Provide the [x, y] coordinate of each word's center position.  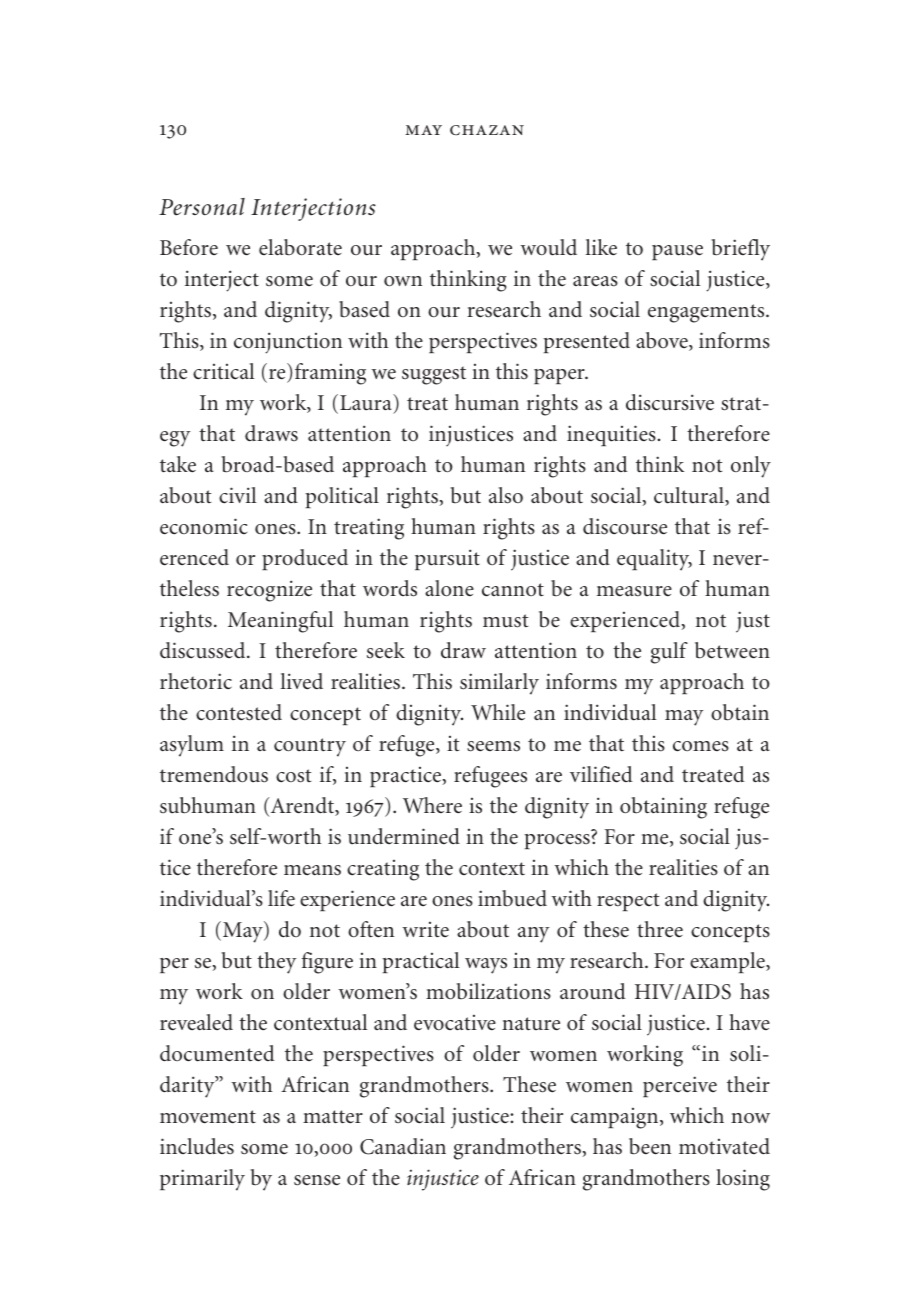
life [281, 898]
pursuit [447, 559]
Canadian [403, 1146]
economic [203, 526]
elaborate [300, 247]
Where [432, 805]
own [403, 281]
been [650, 1146]
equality [654, 560]
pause [677, 252]
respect [628, 902]
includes [197, 1146]
